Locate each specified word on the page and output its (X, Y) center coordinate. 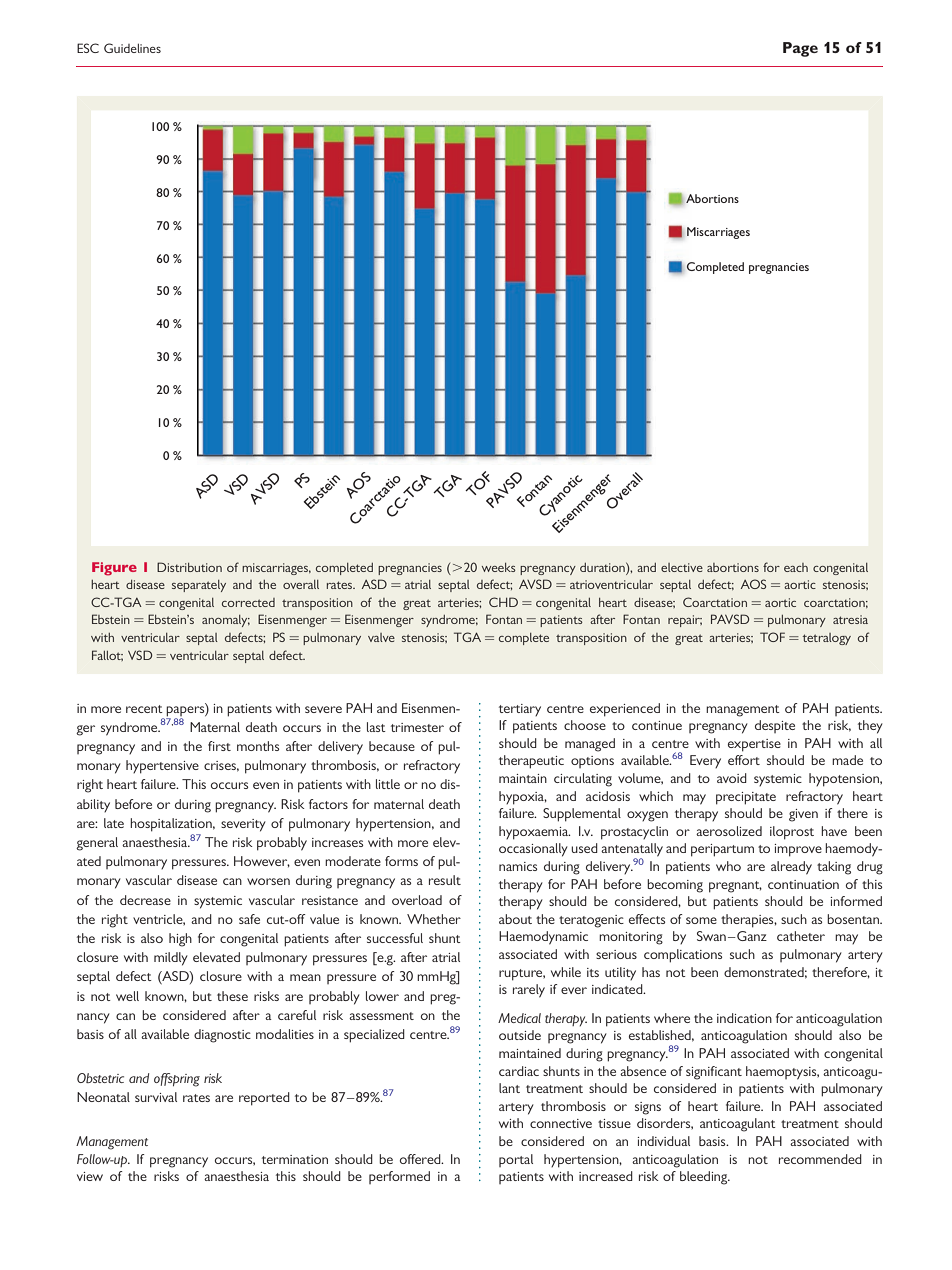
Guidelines (132, 48)
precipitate (746, 798)
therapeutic (531, 762)
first (219, 746)
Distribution (189, 567)
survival (156, 1097)
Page (800, 49)
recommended (820, 1159)
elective (682, 567)
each (796, 567)
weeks (499, 567)
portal (516, 1160)
